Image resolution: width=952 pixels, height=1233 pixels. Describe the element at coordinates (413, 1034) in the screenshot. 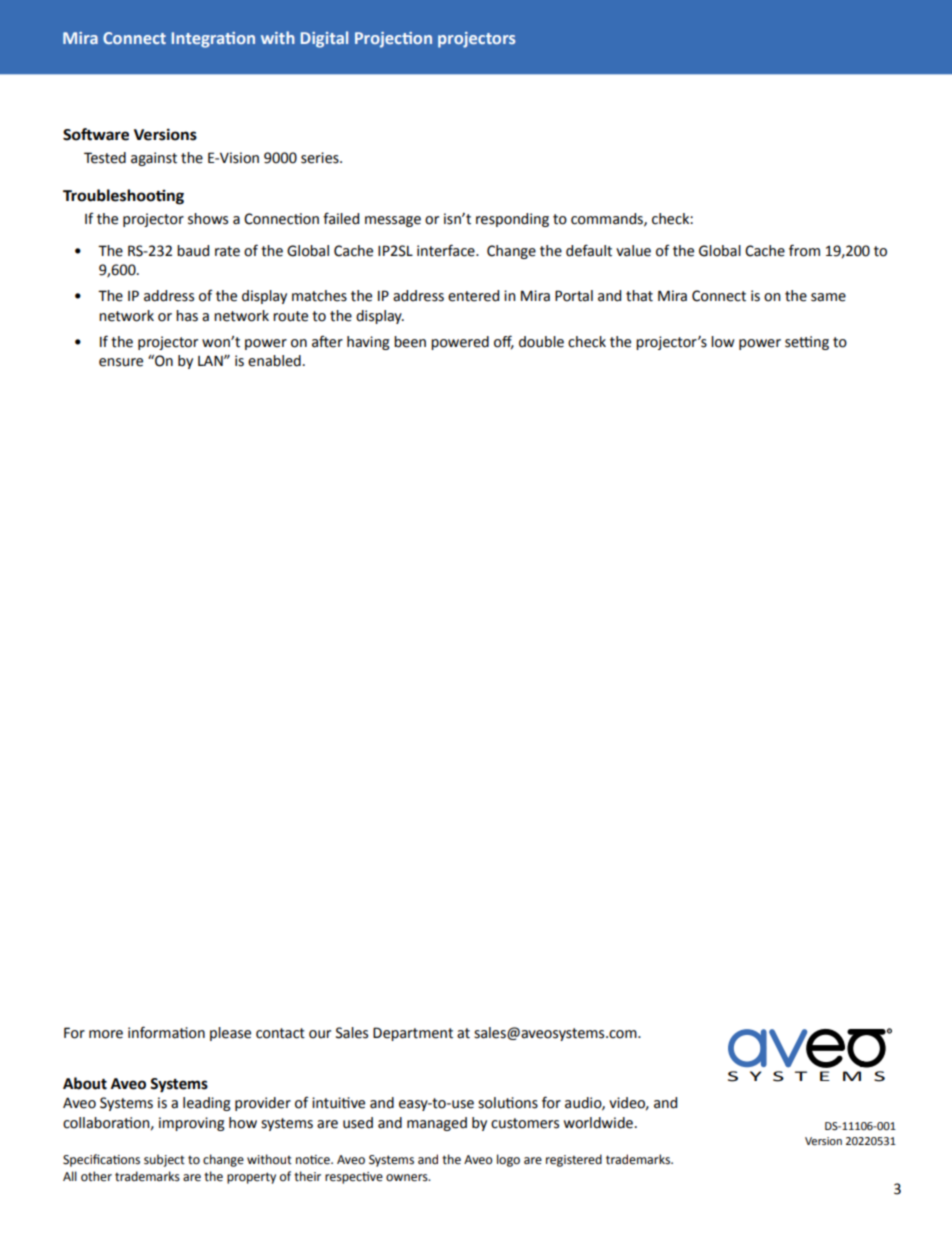

I see `Department` at that location.
